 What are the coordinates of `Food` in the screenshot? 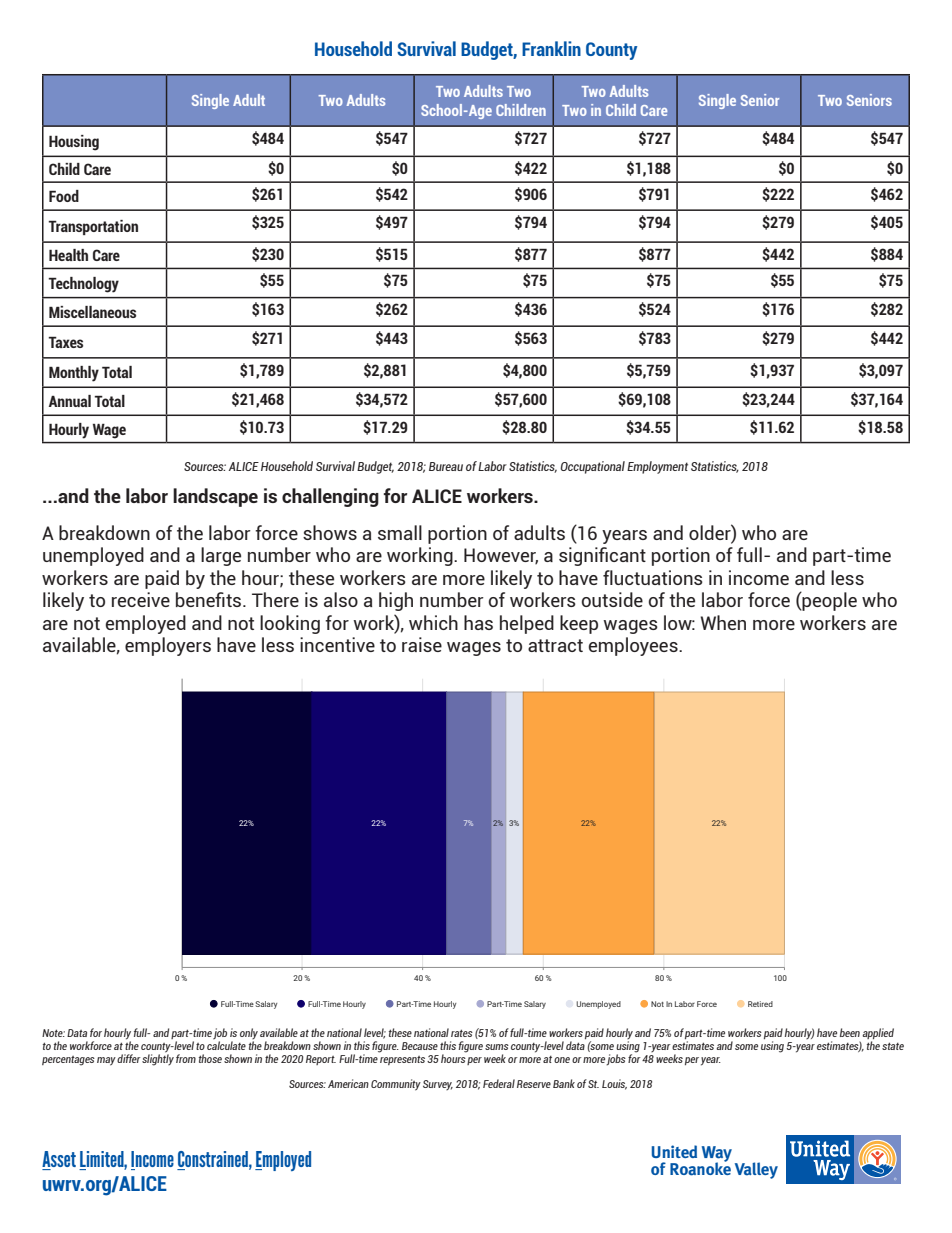 It's located at (64, 196).
